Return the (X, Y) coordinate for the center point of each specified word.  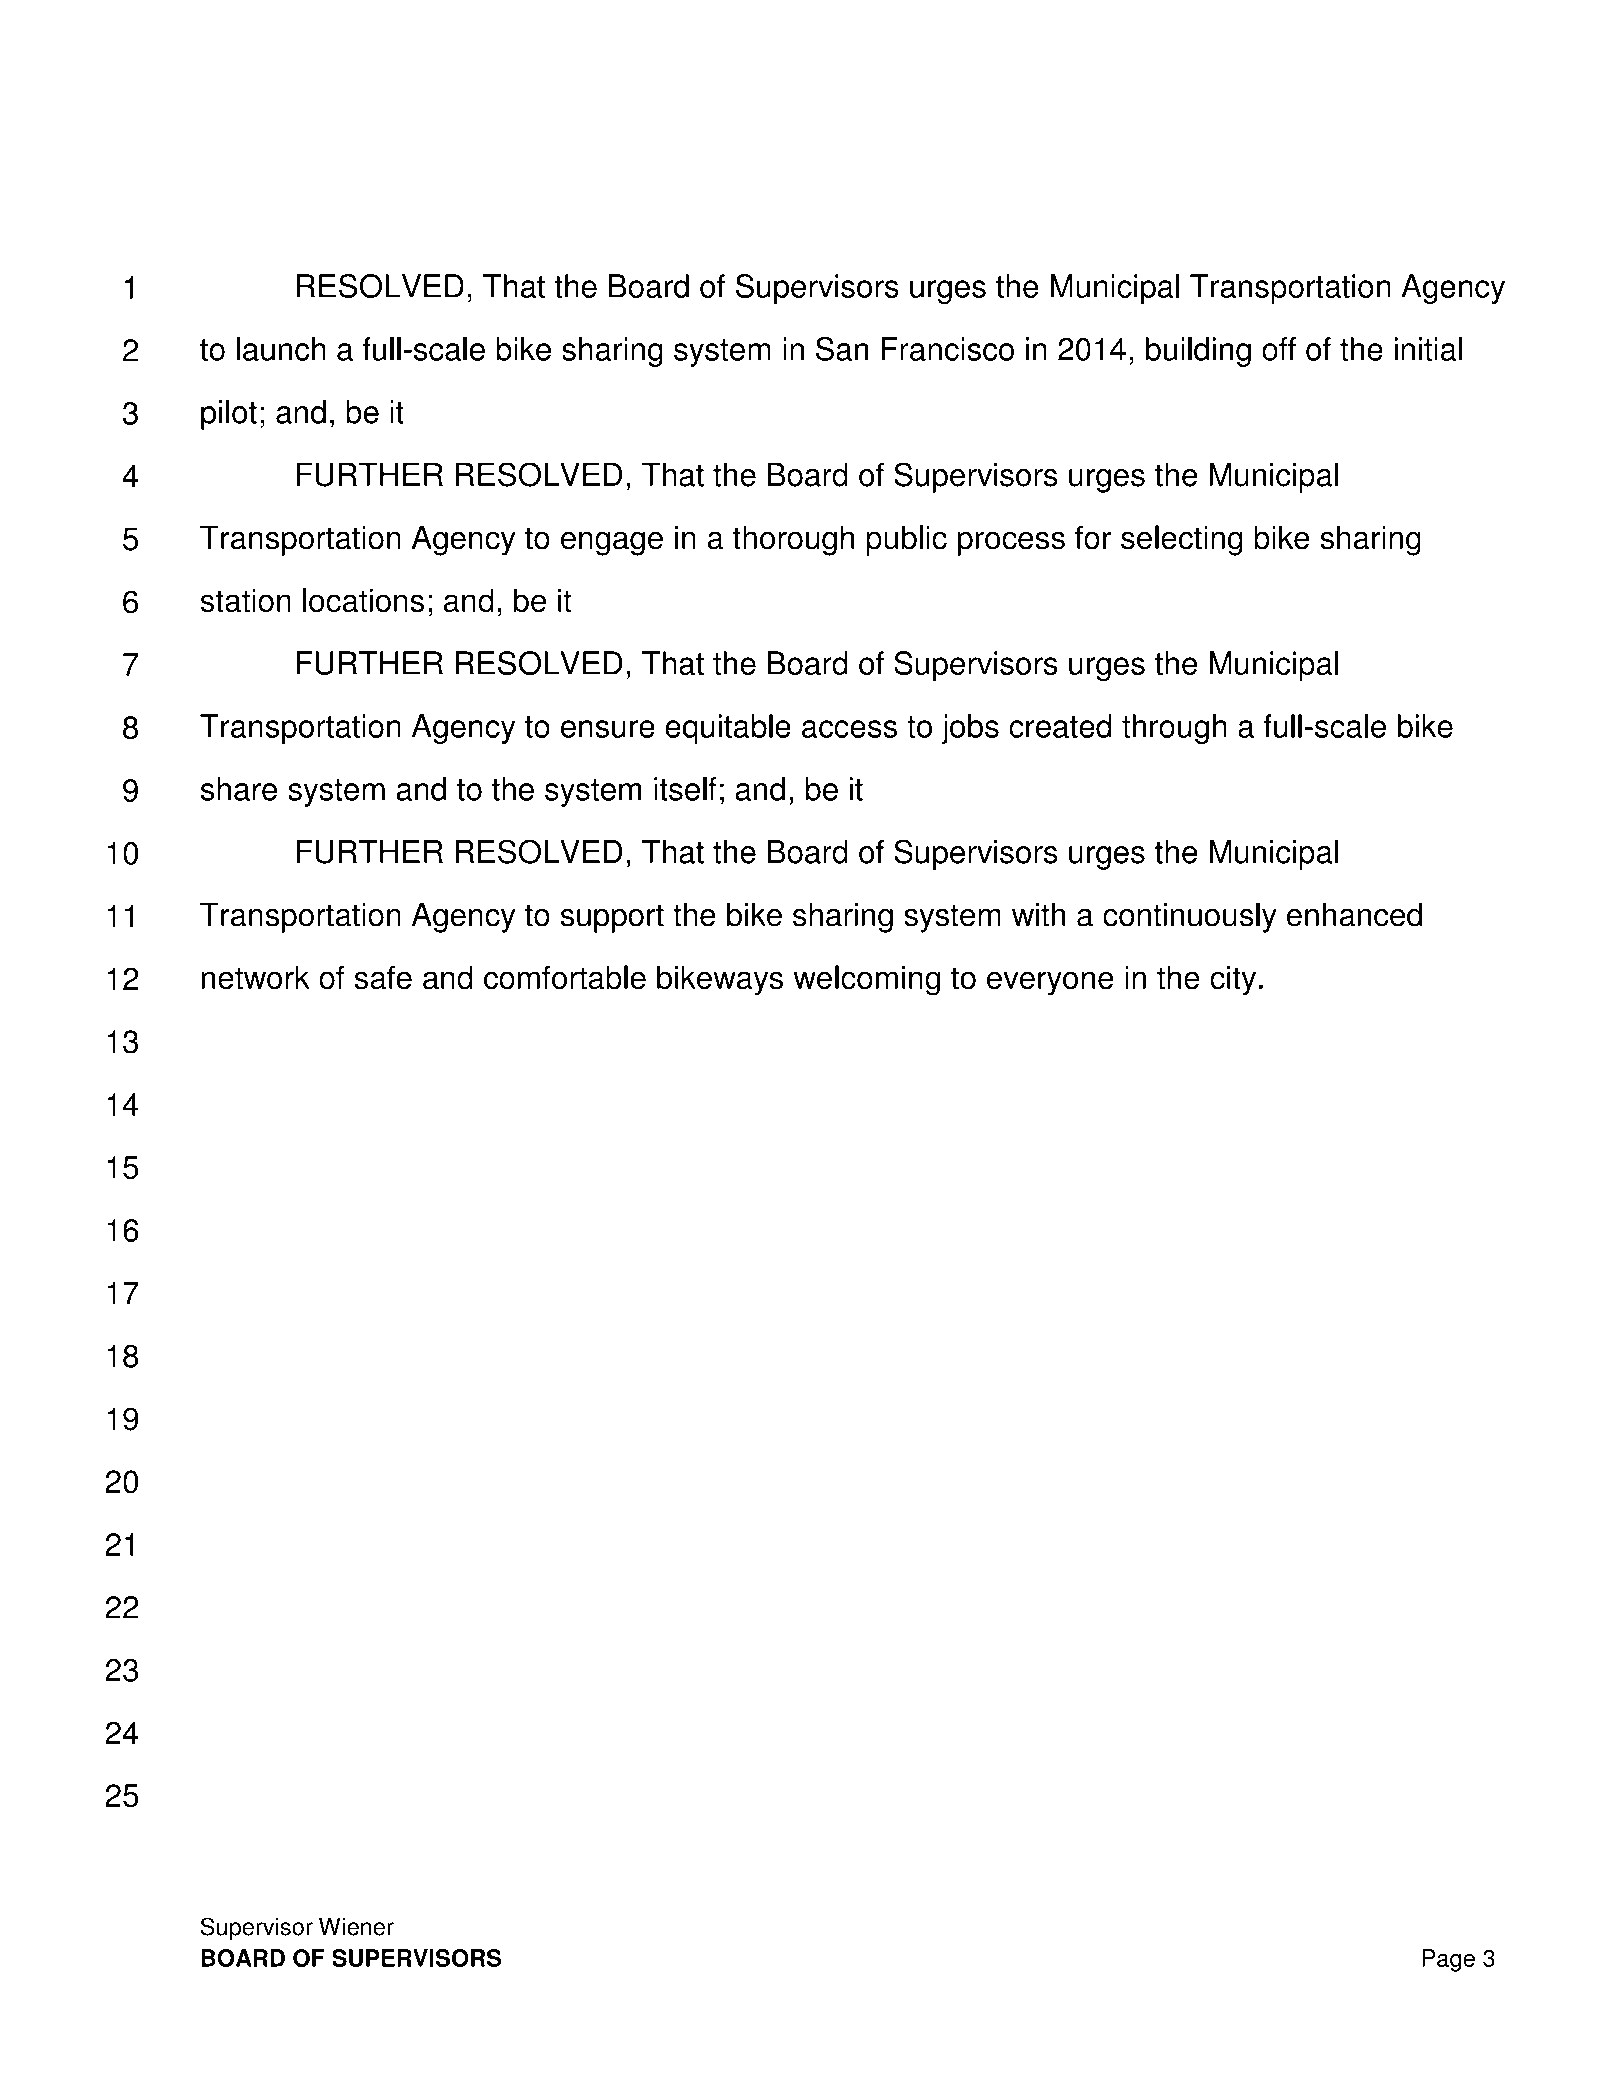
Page (1448, 1960)
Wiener (356, 1926)
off (1279, 349)
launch (281, 349)
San (842, 349)
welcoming (866, 980)
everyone (1050, 983)
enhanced (1354, 915)
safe (383, 977)
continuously (1190, 918)
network (256, 977)
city (1233, 980)
